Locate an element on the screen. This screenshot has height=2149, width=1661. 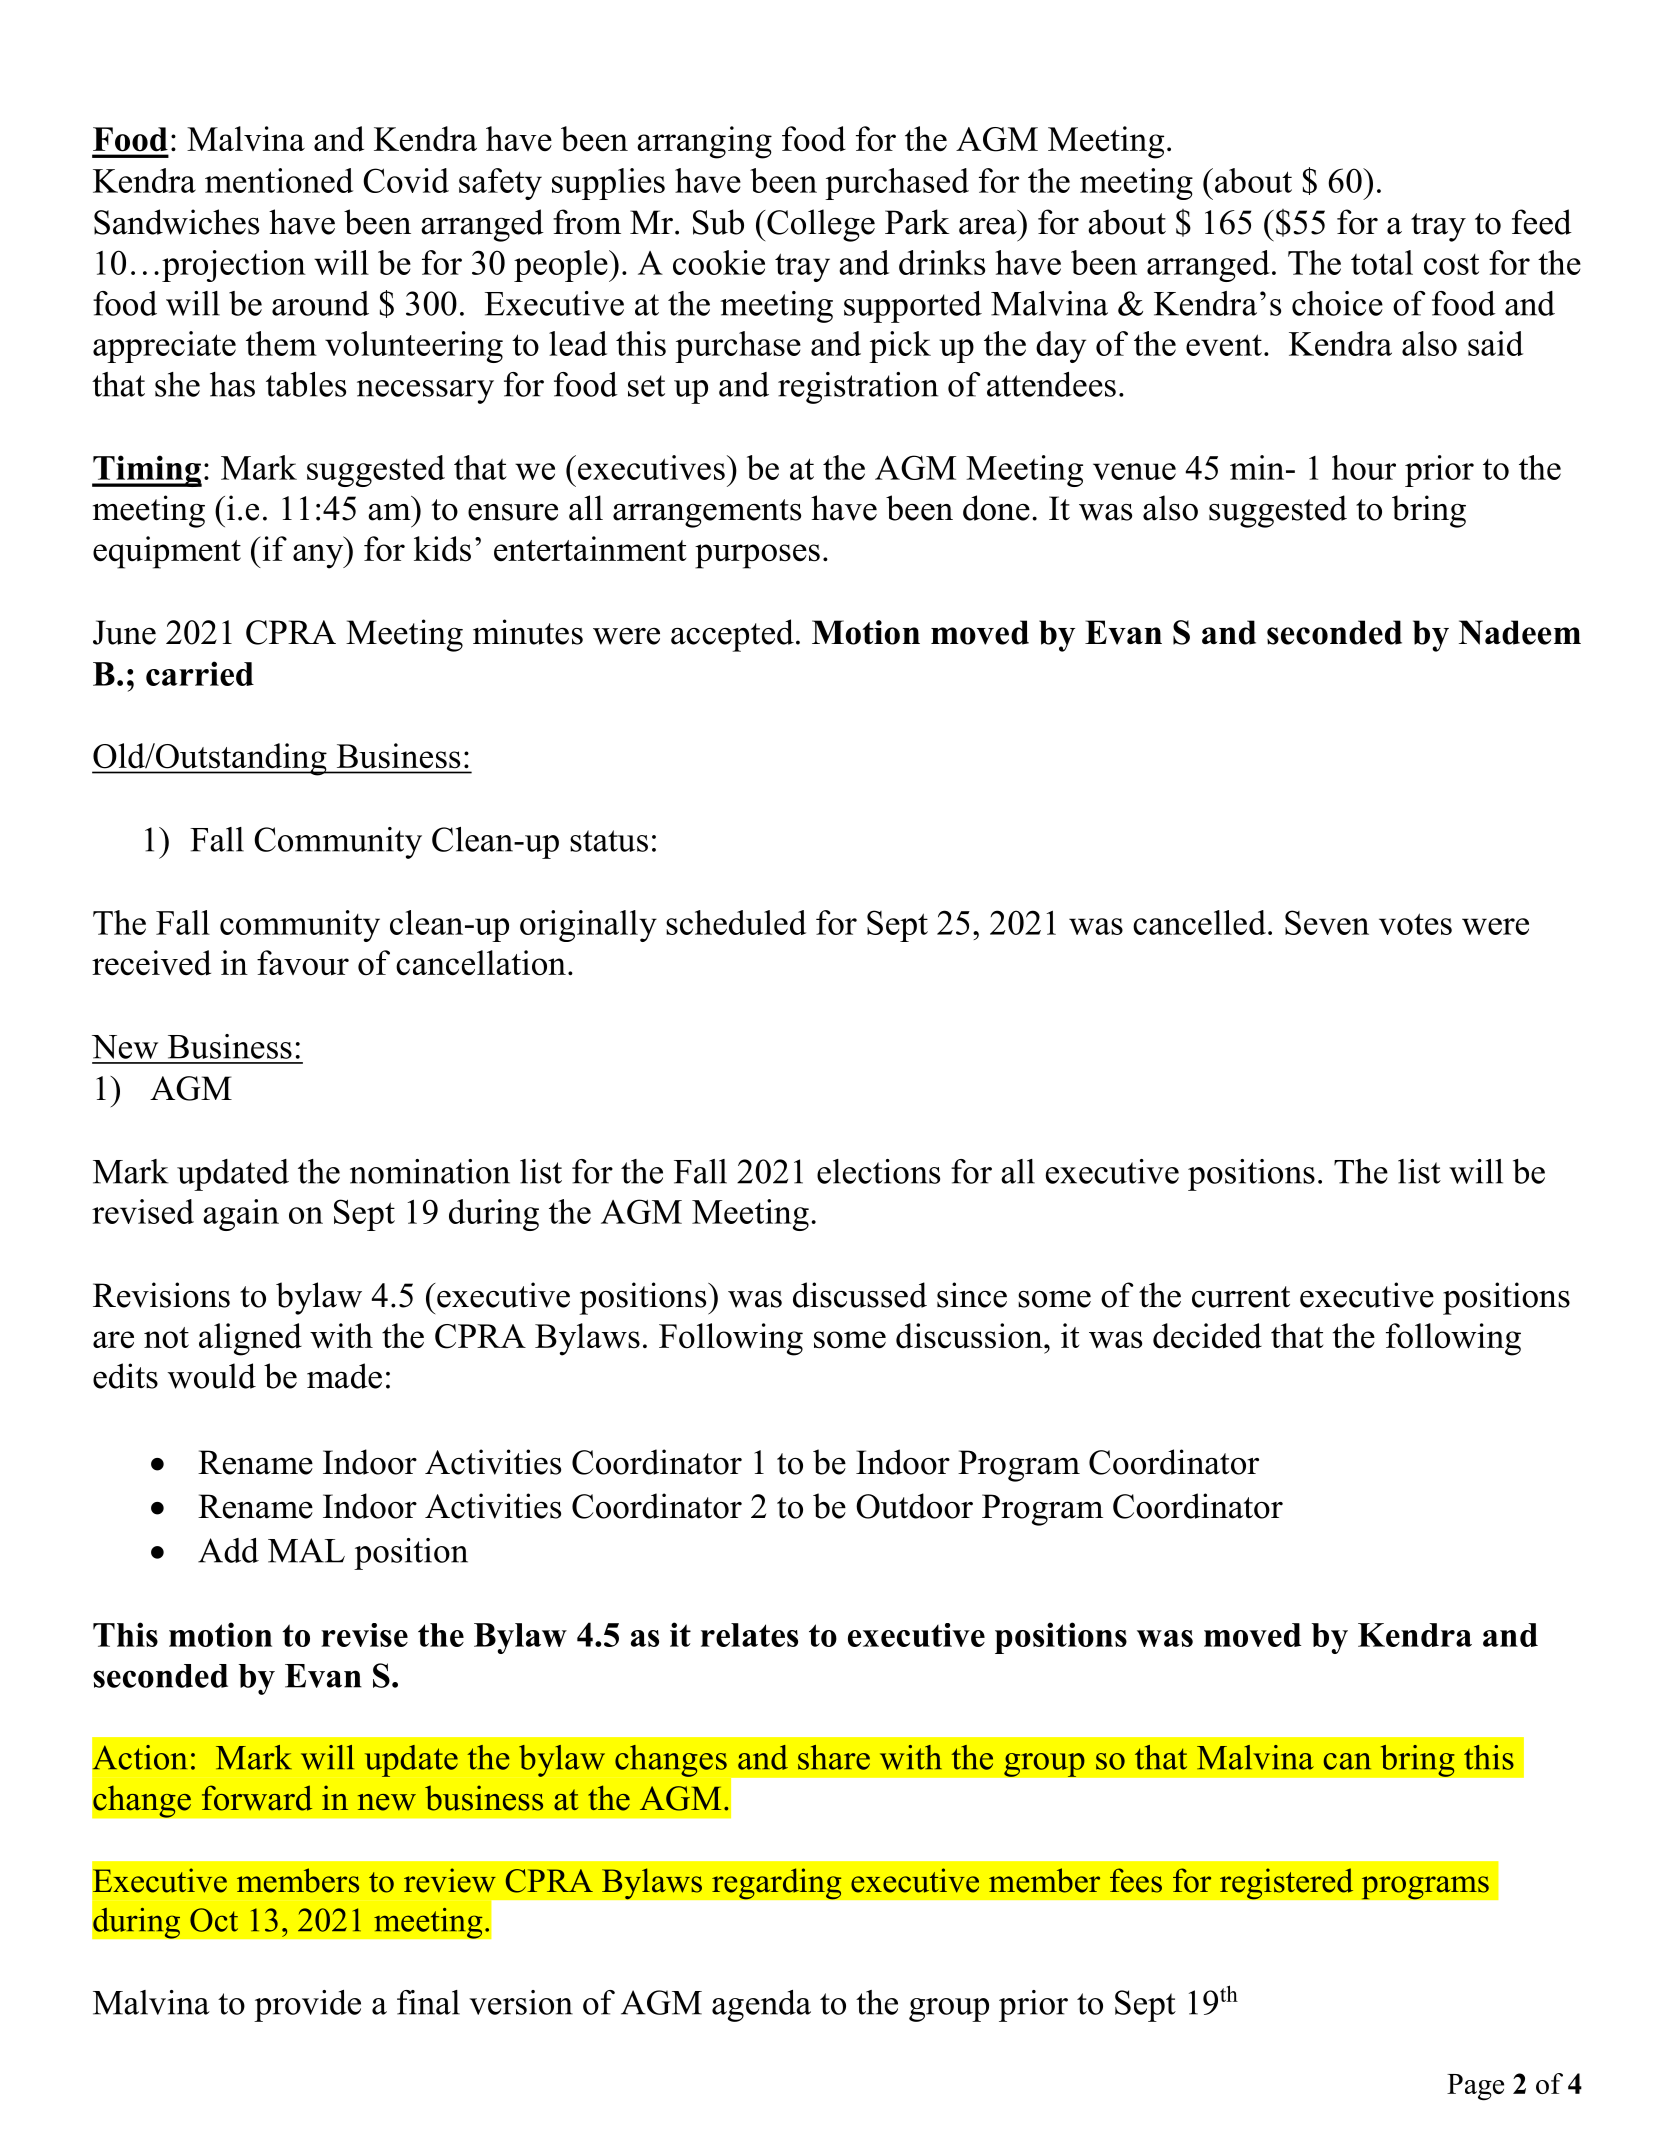
College is located at coordinates (821, 225).
